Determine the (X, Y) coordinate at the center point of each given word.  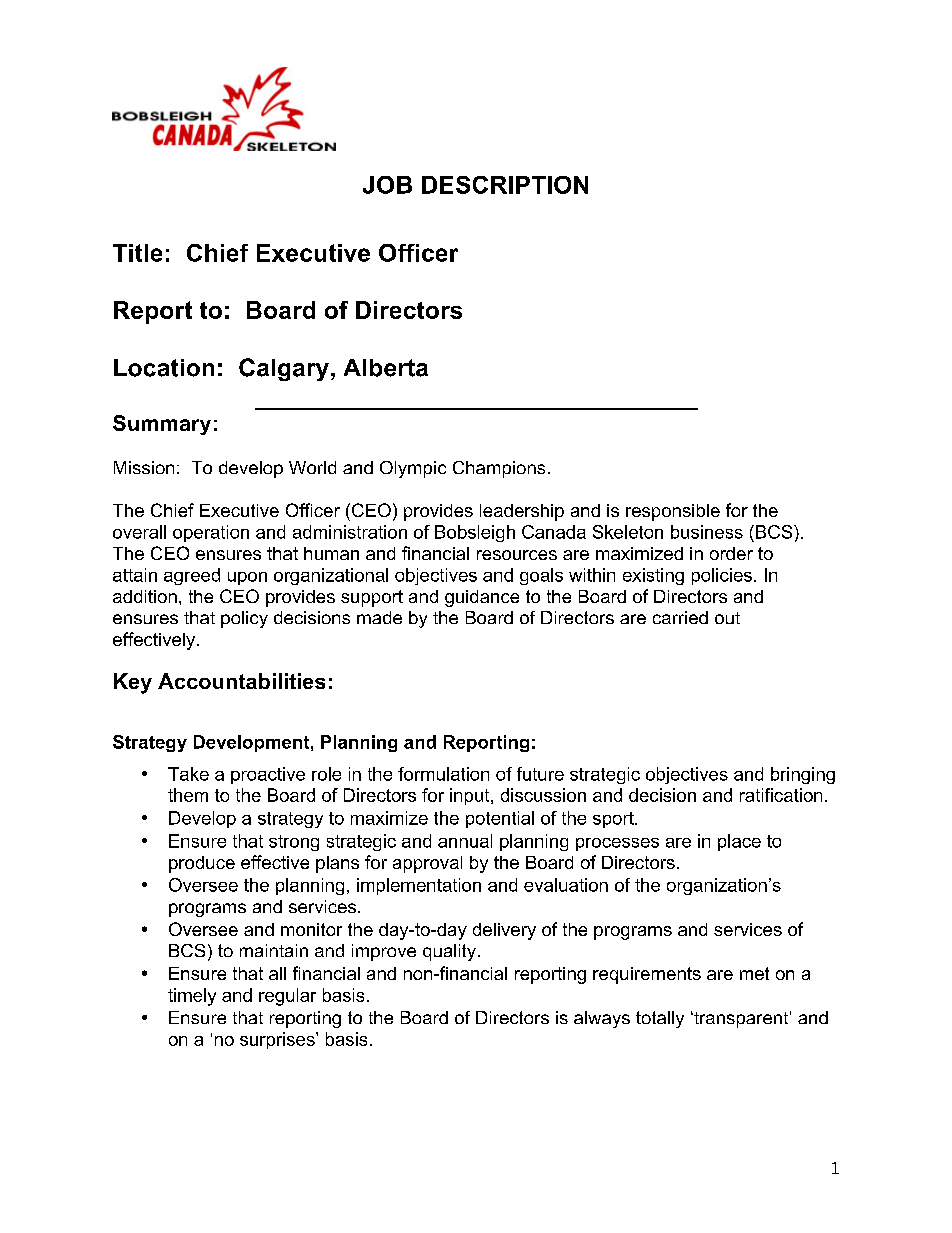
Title (137, 253)
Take (188, 774)
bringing (803, 775)
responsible (673, 512)
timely (192, 997)
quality (449, 952)
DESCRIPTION (505, 185)
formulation (443, 774)
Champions (499, 469)
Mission (144, 467)
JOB (387, 185)
